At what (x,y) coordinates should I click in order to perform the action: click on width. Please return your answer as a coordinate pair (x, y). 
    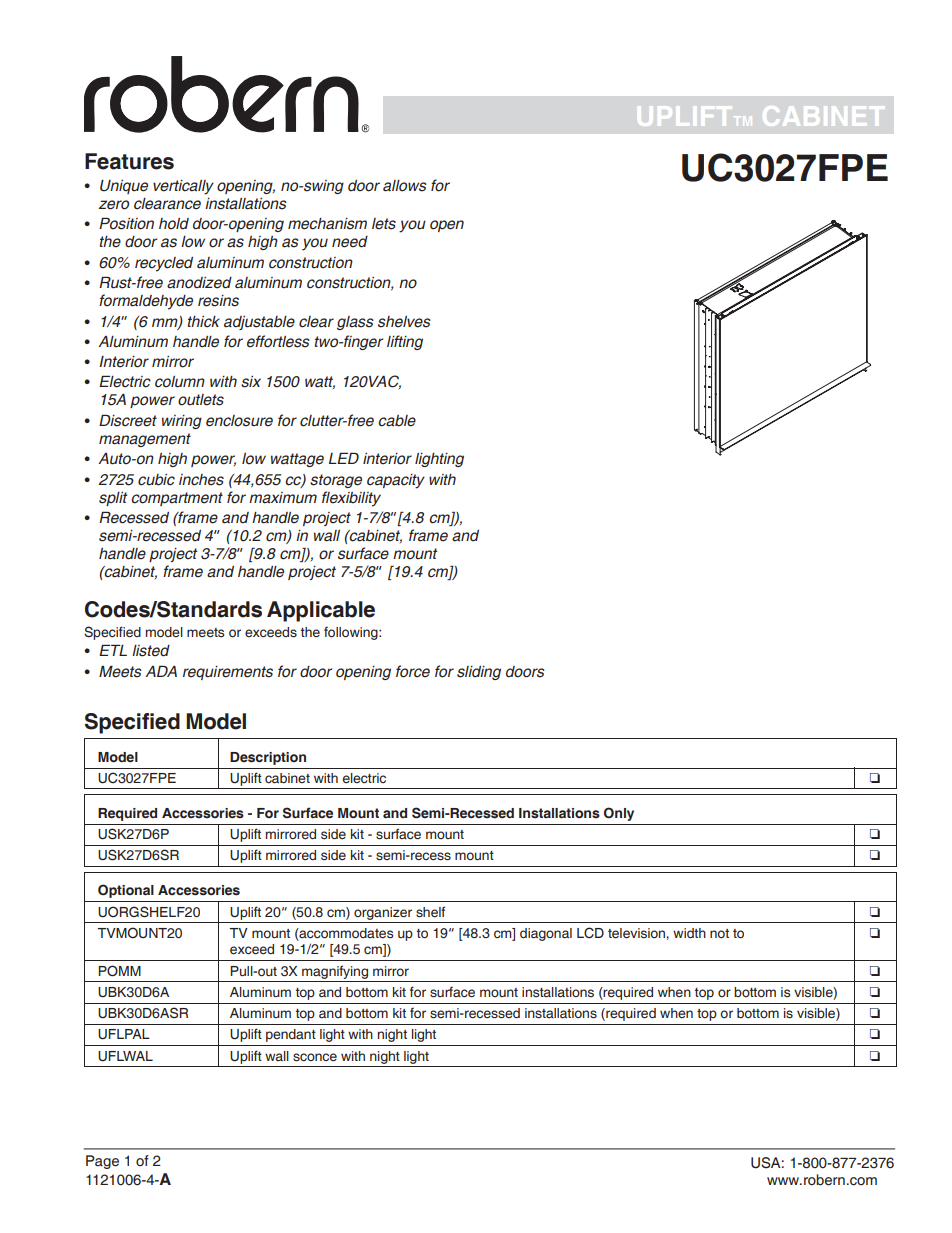
    Looking at the image, I should click on (689, 933).
